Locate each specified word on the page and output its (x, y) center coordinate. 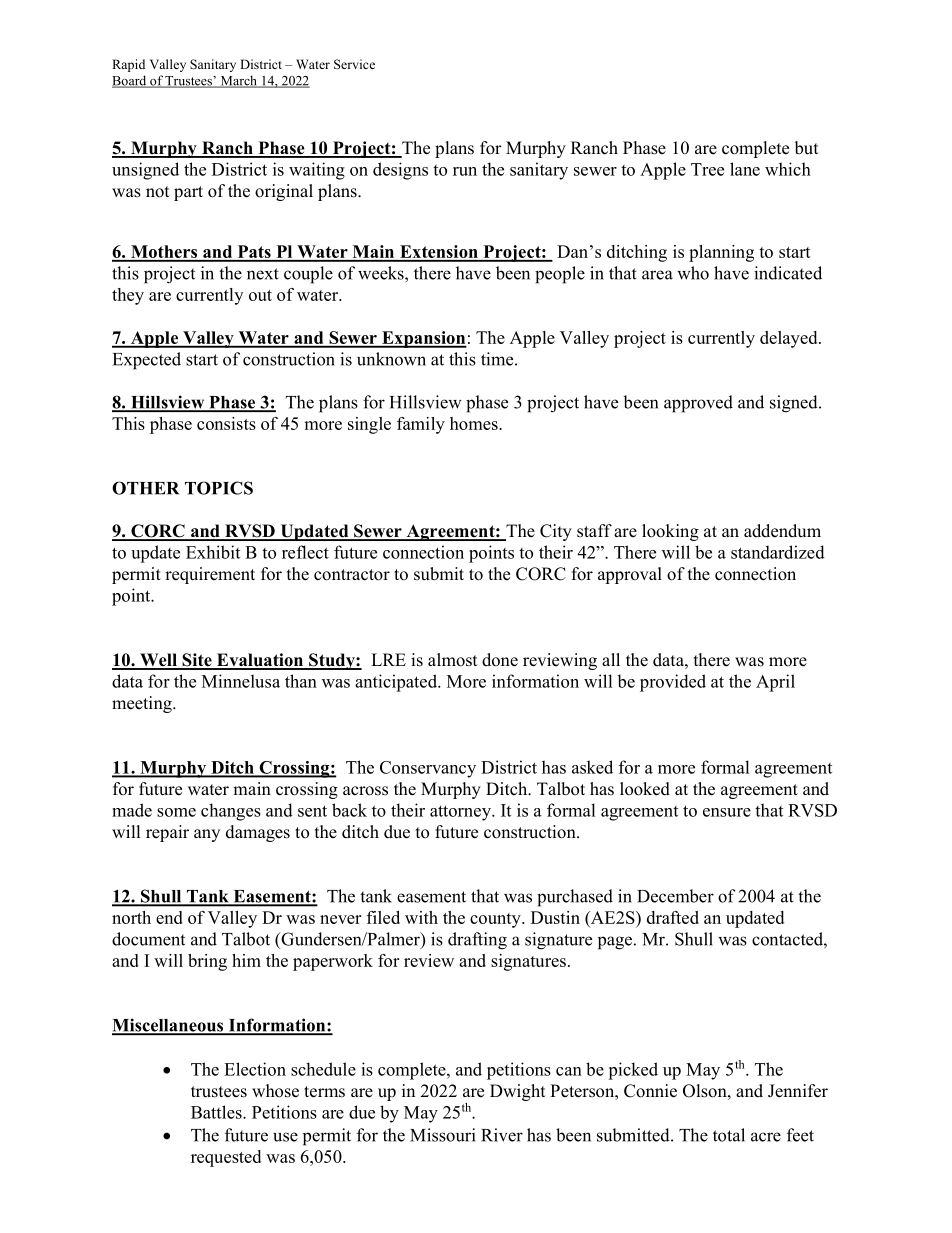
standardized (778, 552)
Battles (217, 1112)
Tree (707, 169)
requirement (210, 575)
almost (452, 660)
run (465, 171)
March (238, 81)
